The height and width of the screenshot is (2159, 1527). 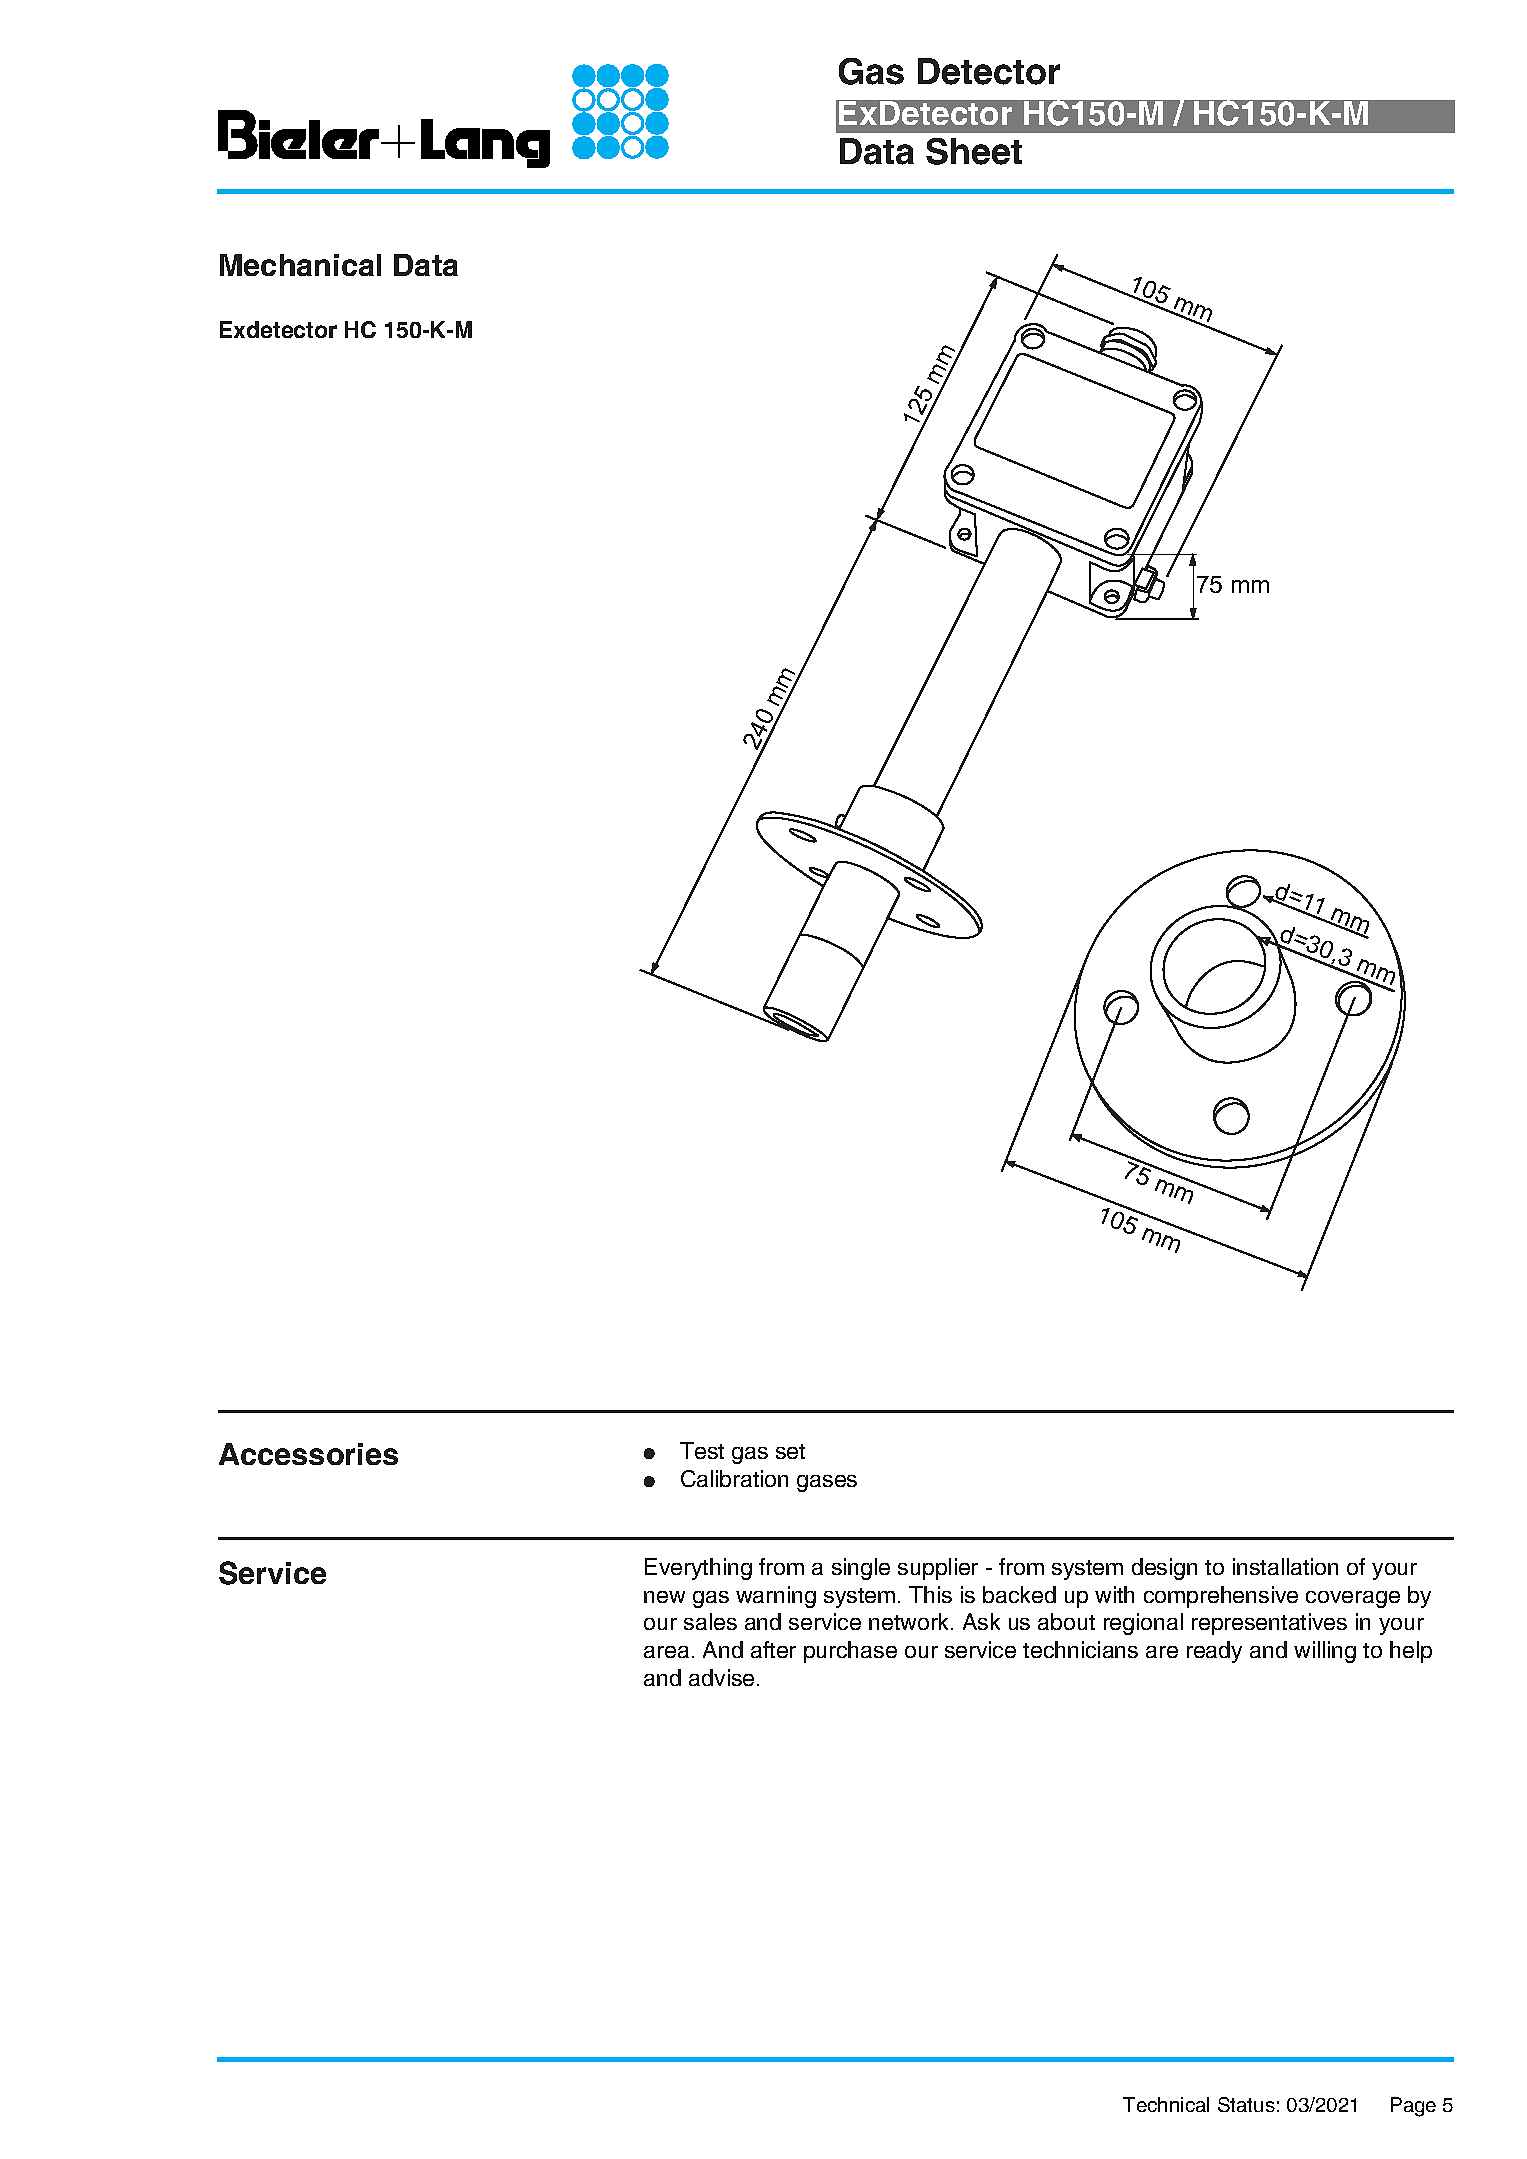 I want to click on Status, so click(x=1246, y=2104).
